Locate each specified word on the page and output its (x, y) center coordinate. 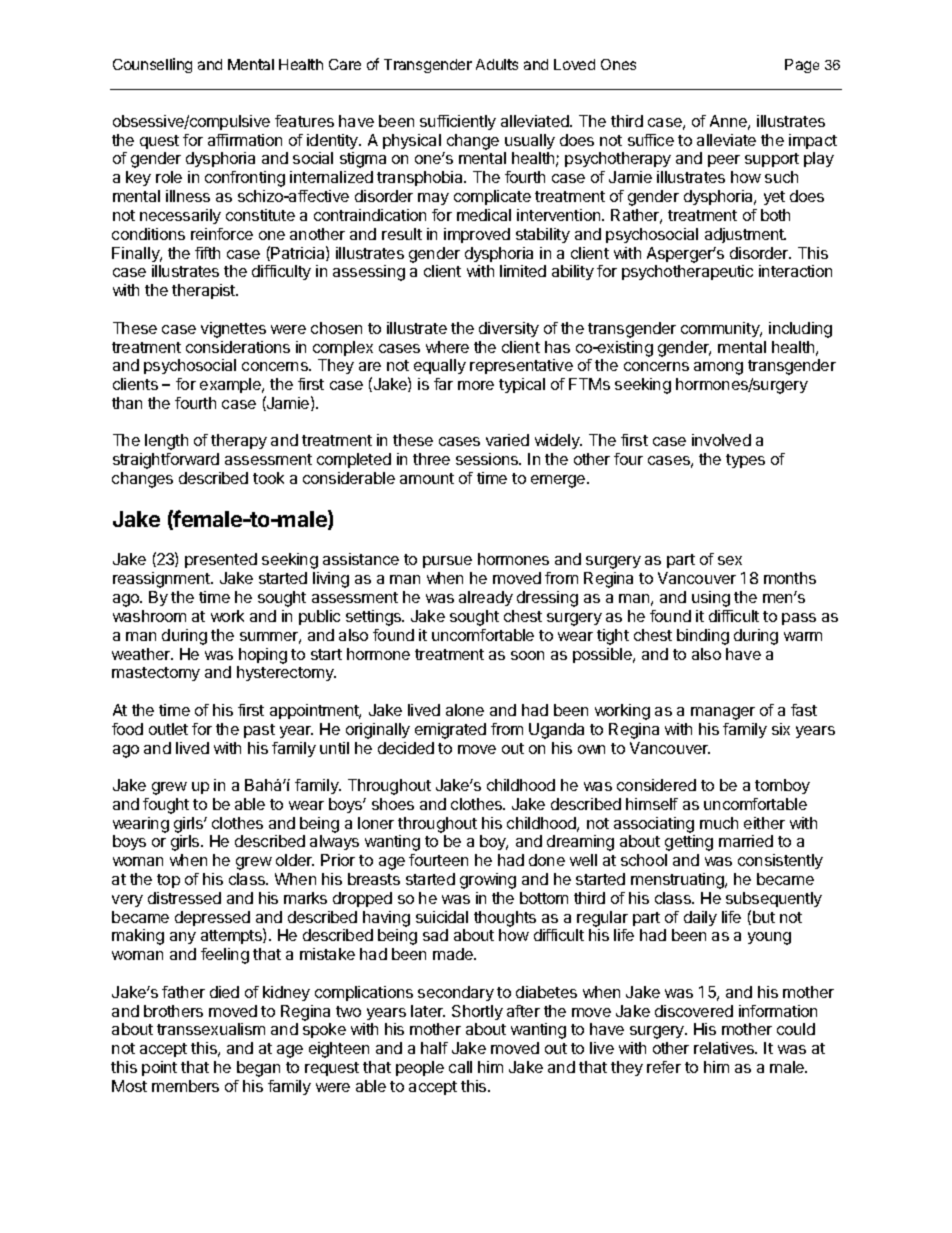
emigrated (450, 731)
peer (724, 161)
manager (723, 713)
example (232, 385)
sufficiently (458, 122)
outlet (168, 729)
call (460, 1067)
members (185, 1086)
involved (721, 440)
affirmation (245, 140)
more (476, 385)
